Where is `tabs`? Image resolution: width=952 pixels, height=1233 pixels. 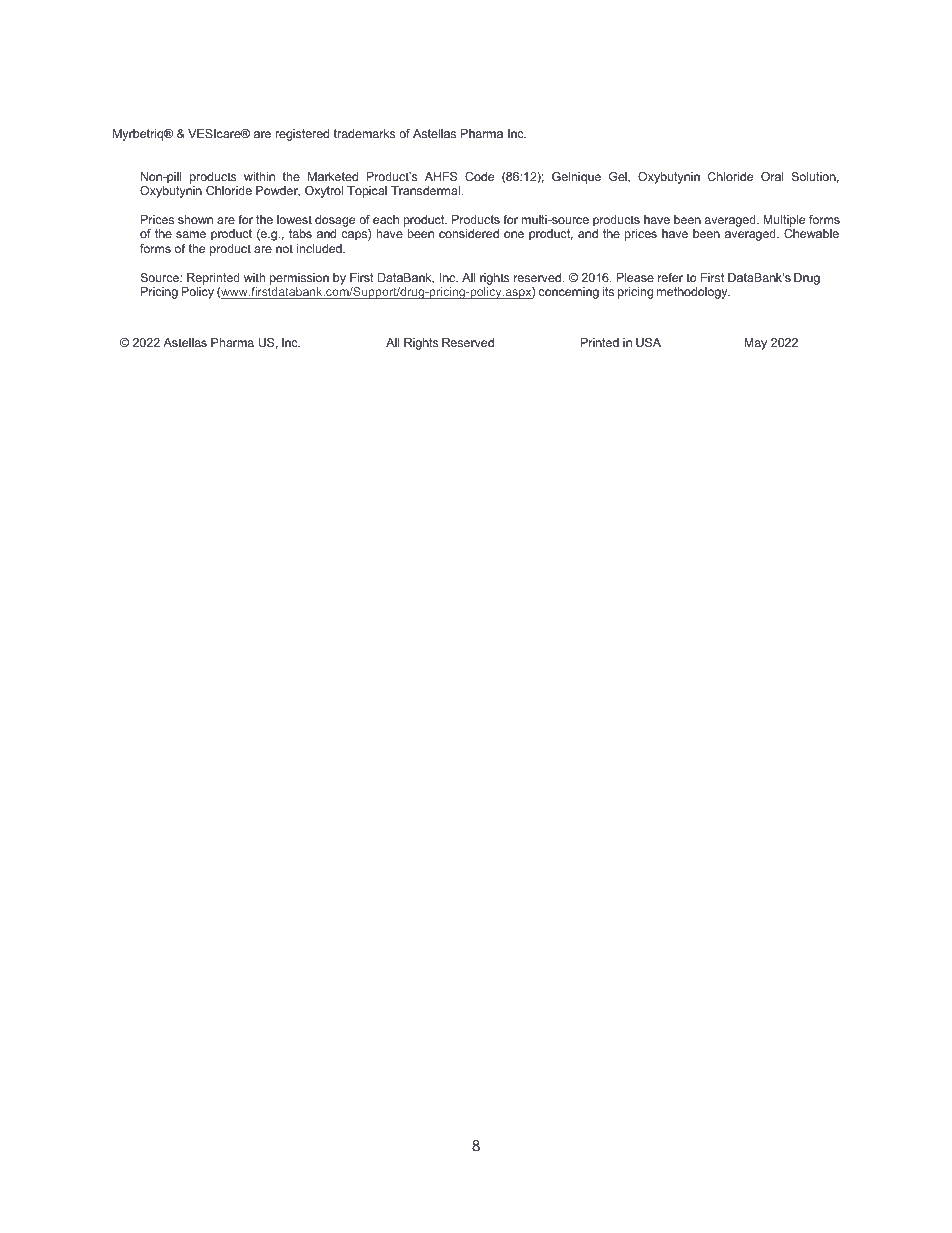 tabs is located at coordinates (300, 233).
